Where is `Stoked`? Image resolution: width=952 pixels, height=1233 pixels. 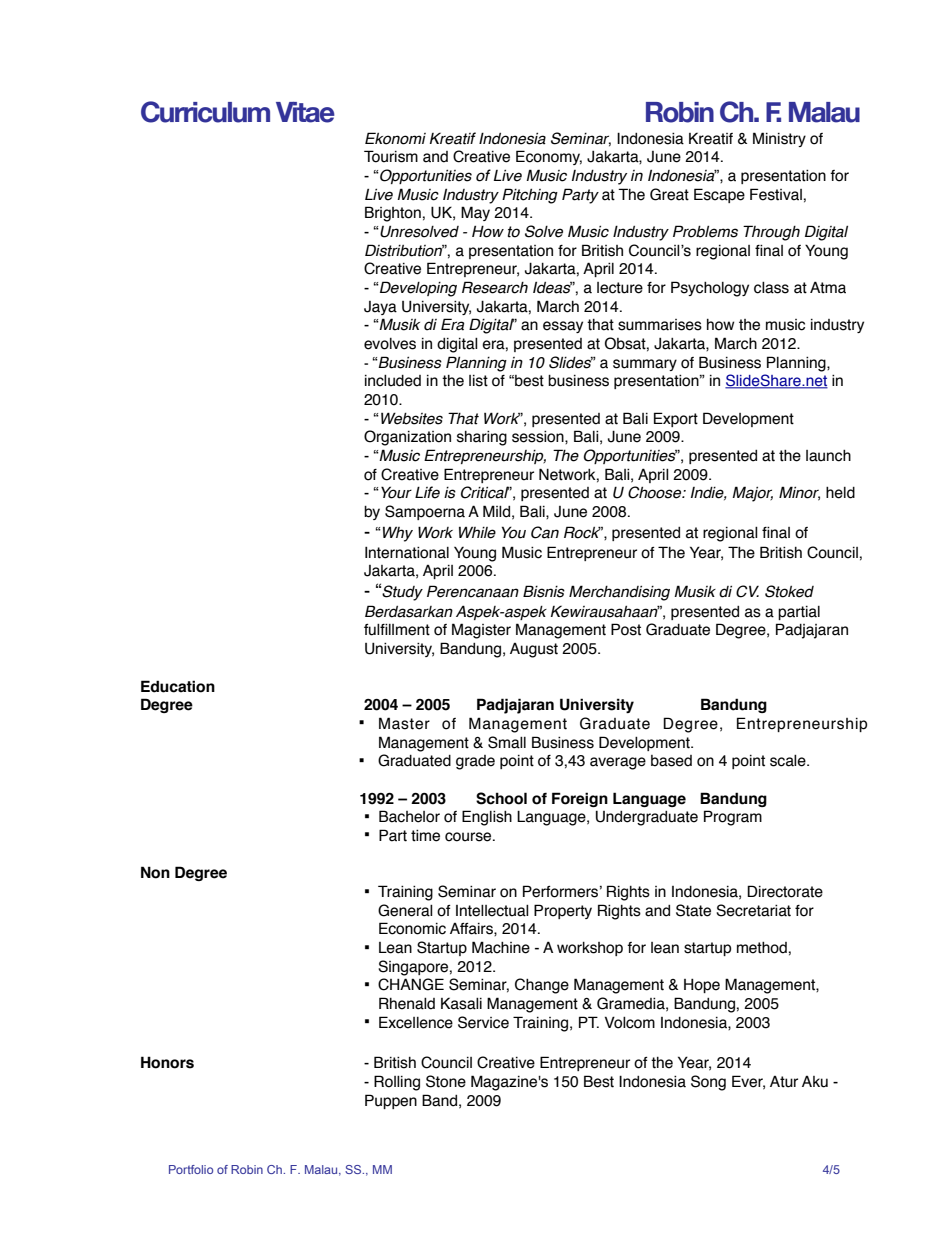 Stoked is located at coordinates (789, 591).
